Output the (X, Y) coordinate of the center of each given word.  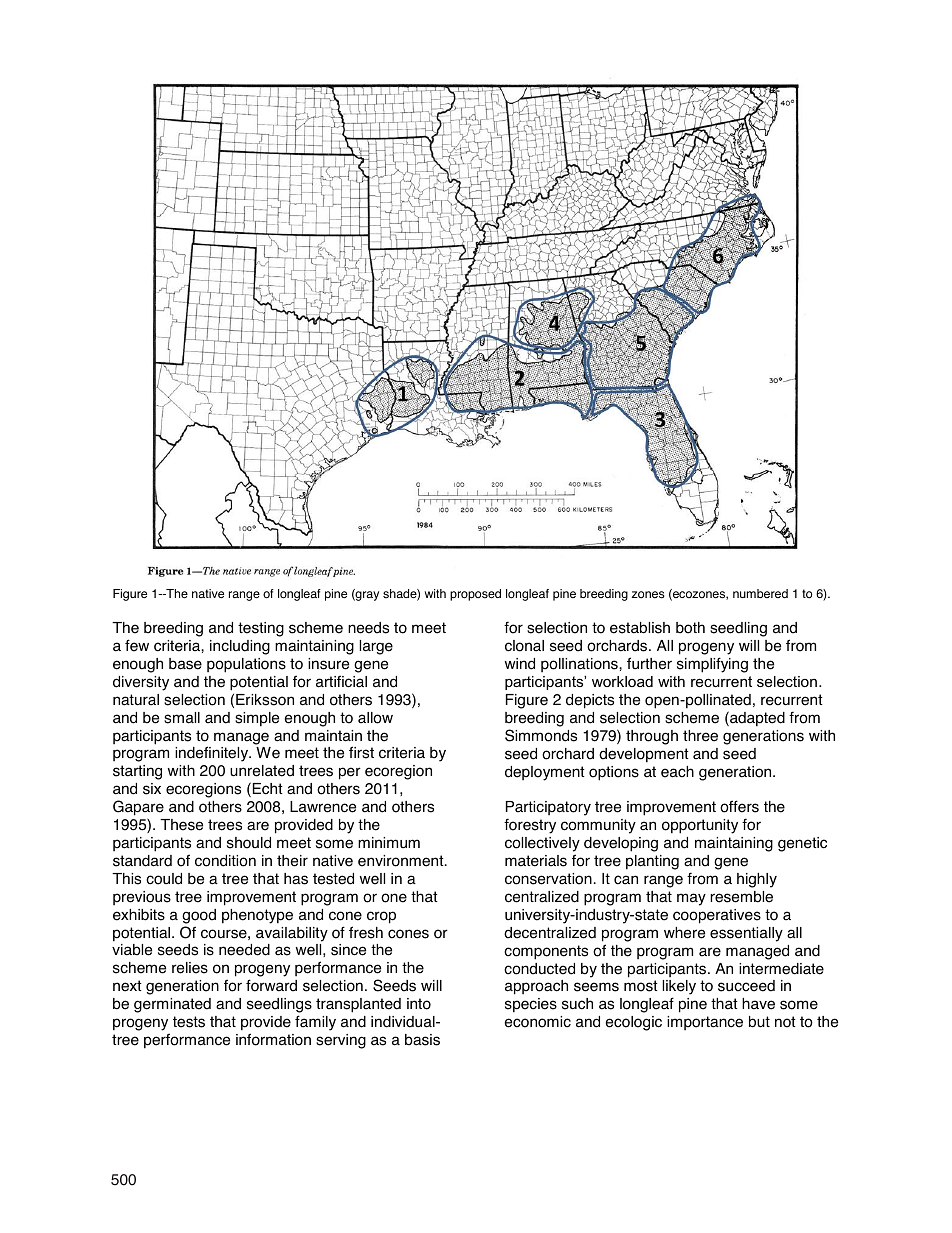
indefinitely (213, 754)
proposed (475, 595)
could (164, 879)
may (691, 899)
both (690, 628)
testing (261, 629)
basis (422, 1040)
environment (402, 861)
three (700, 736)
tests (189, 1022)
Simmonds (541, 735)
